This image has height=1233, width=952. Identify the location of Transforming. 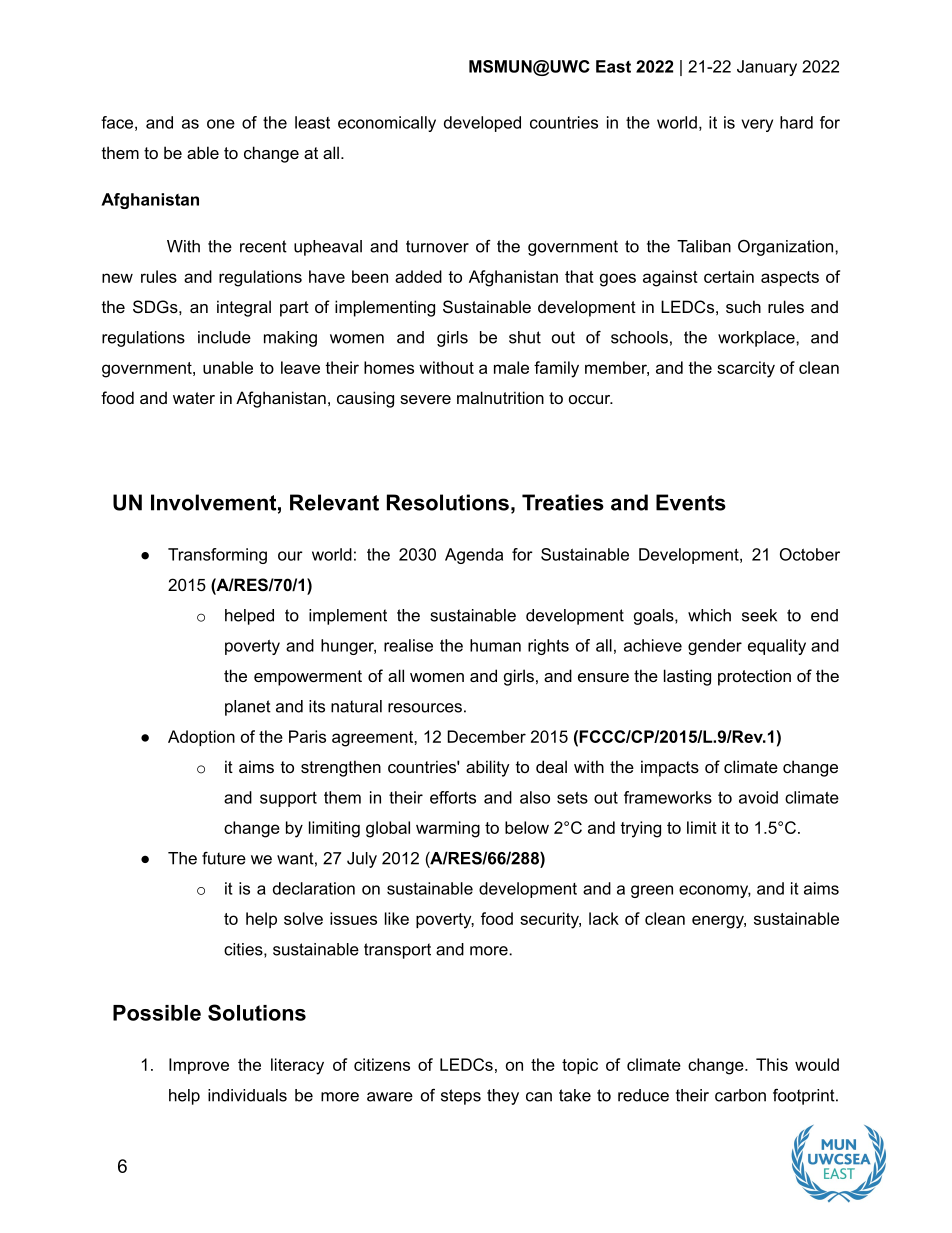
(217, 556).
